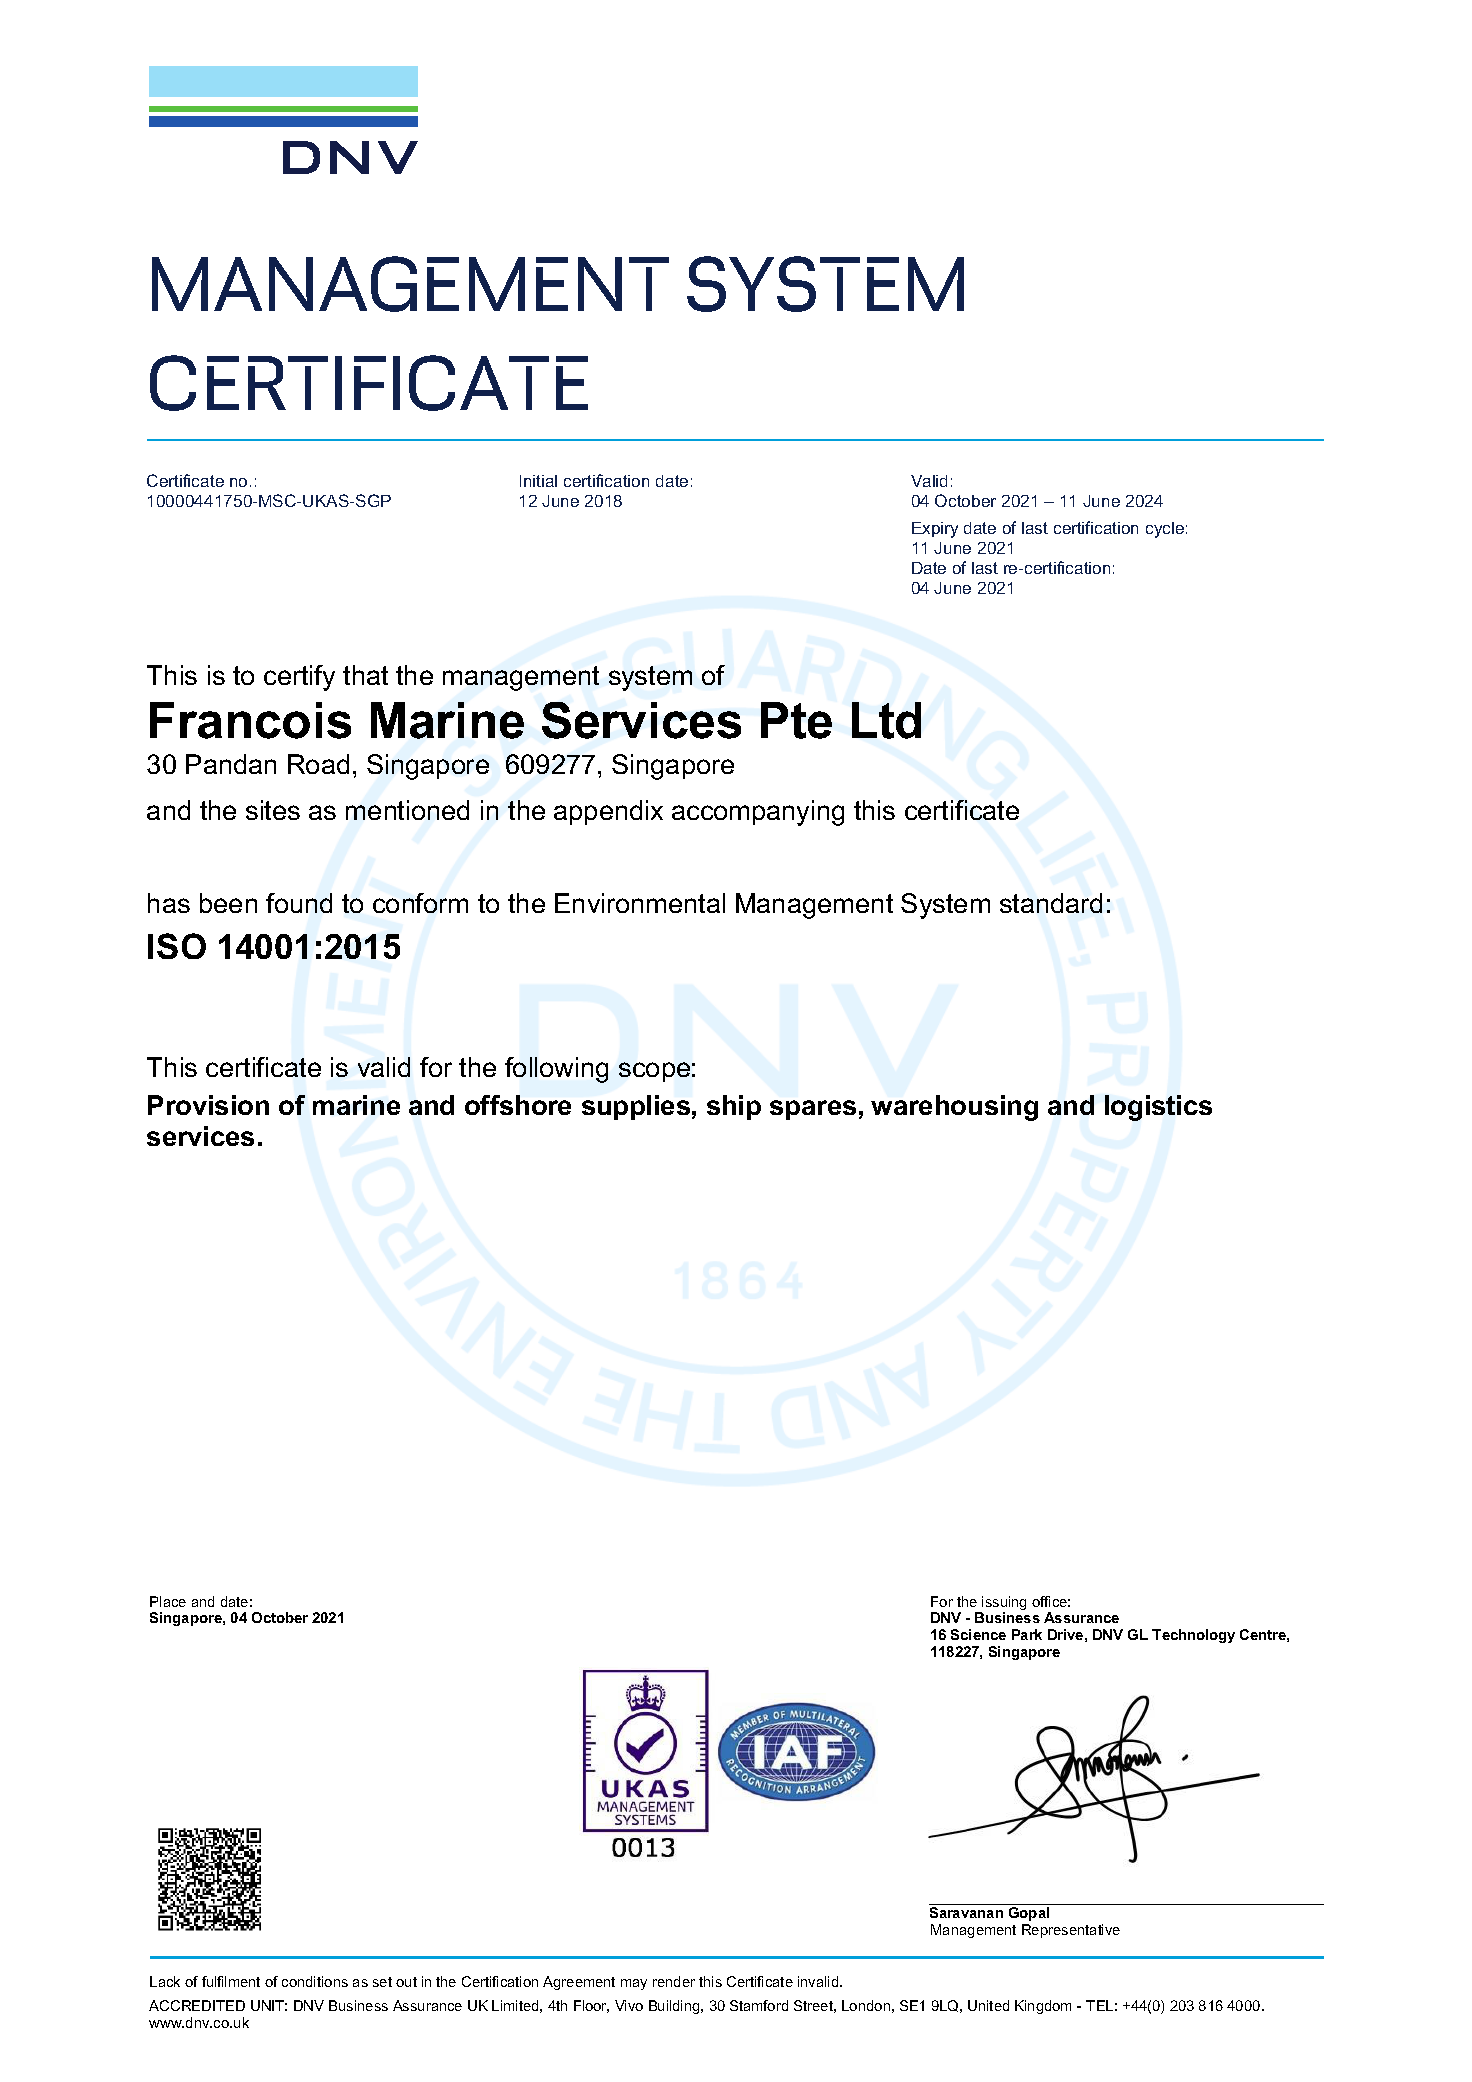 The height and width of the screenshot is (2082, 1472). I want to click on Expiry, so click(935, 530).
